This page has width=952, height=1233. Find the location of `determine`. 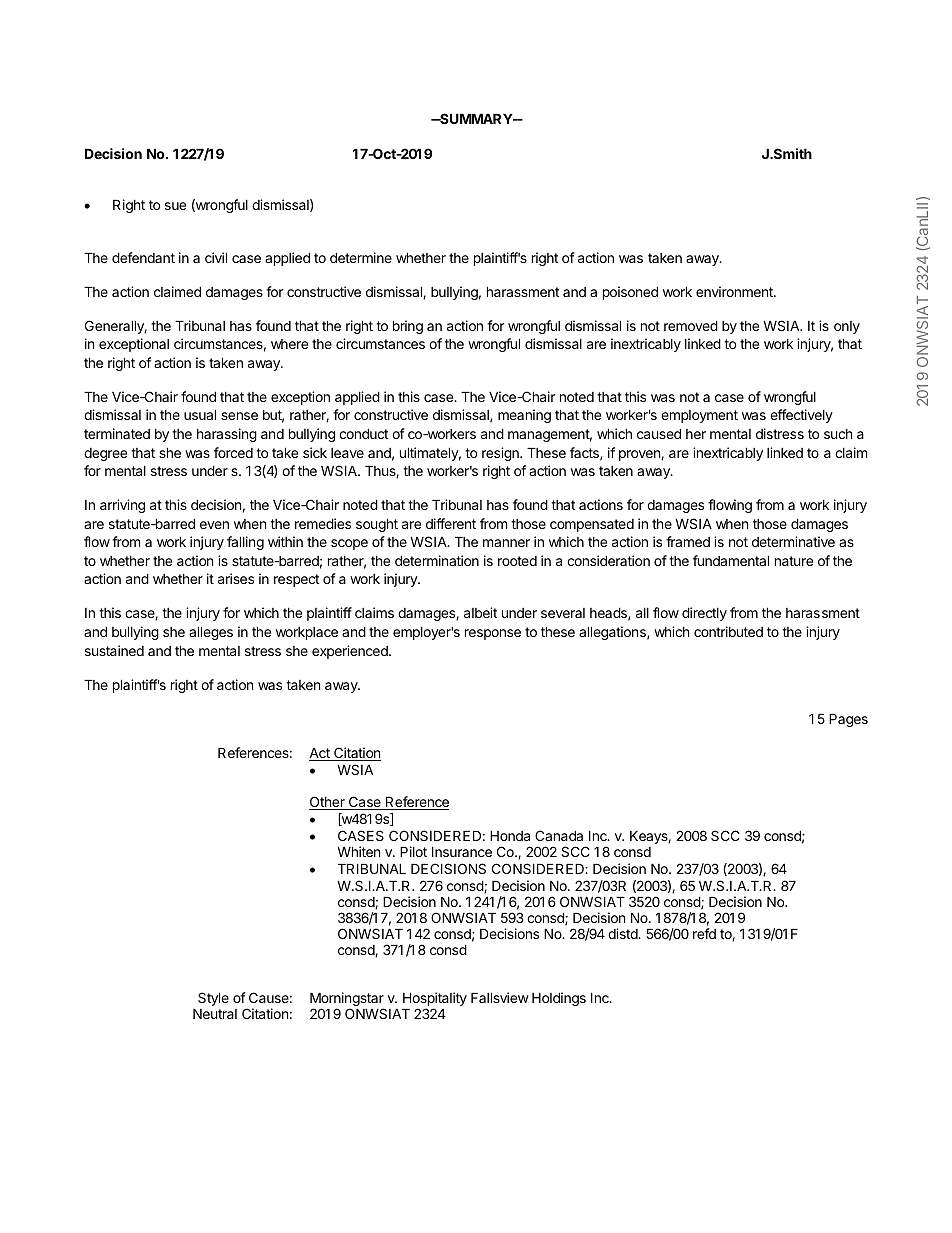

determine is located at coordinates (361, 257).
